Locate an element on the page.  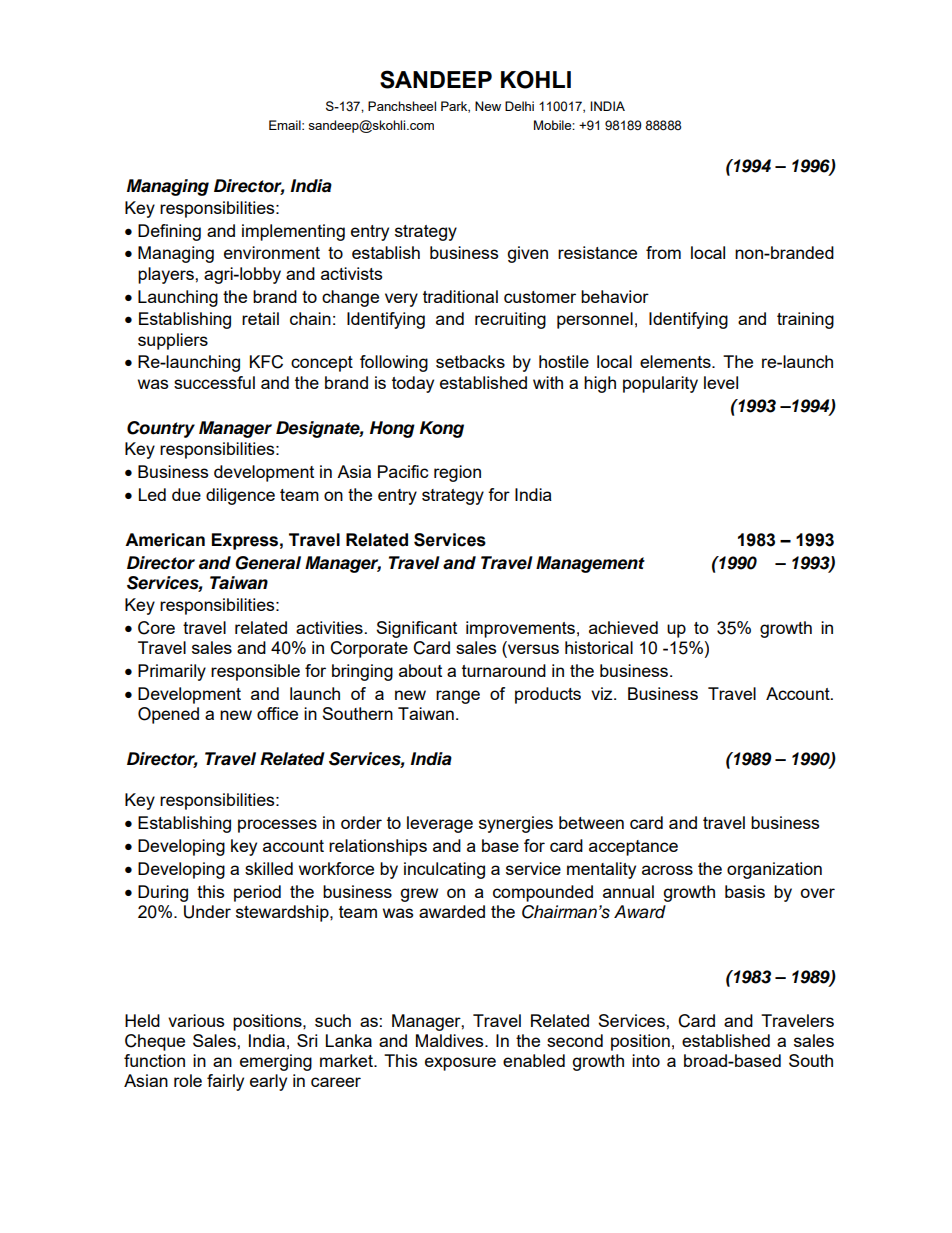
responsible is located at coordinates (255, 672).
